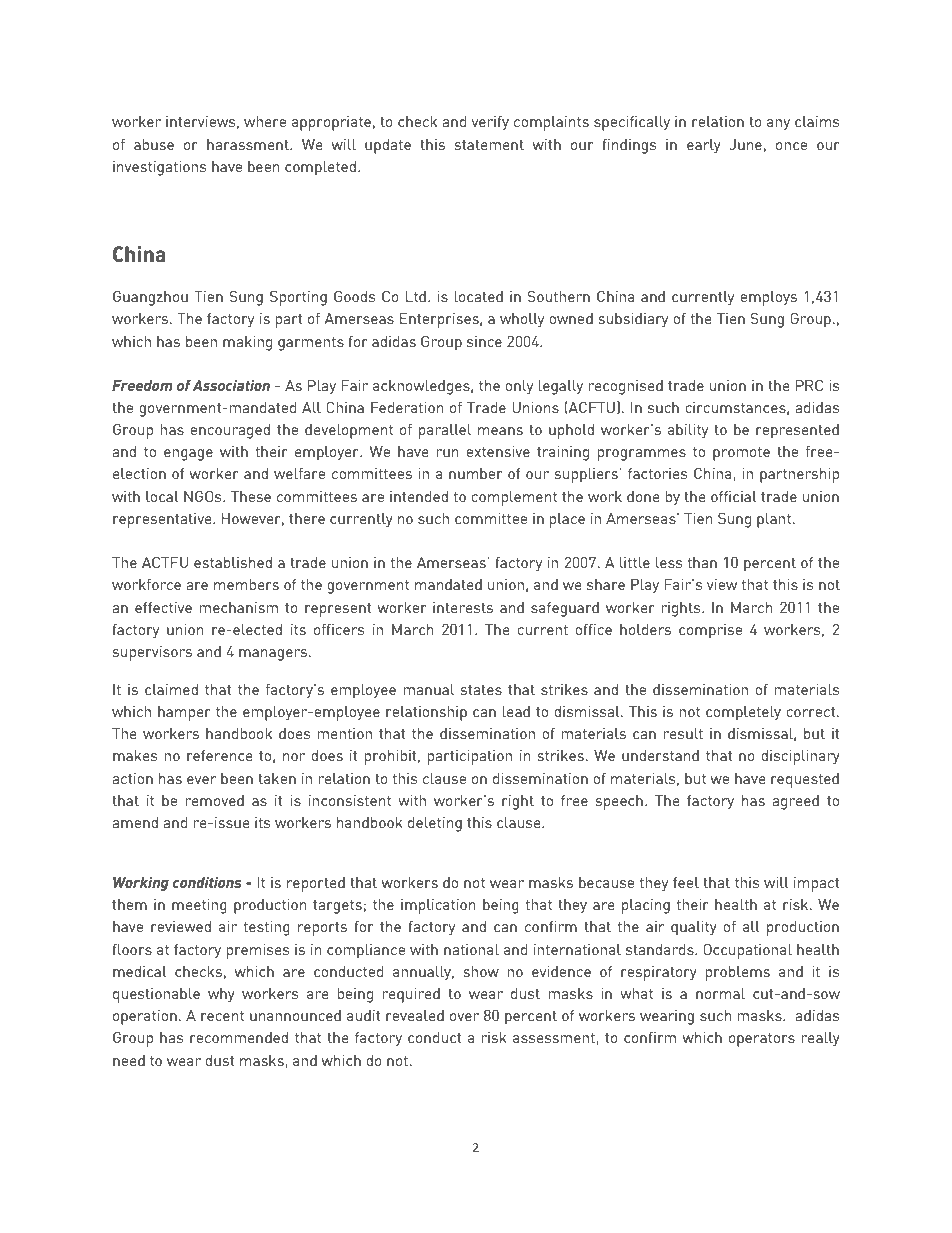 This document has width=952, height=1233. I want to click on recent, so click(222, 1016).
